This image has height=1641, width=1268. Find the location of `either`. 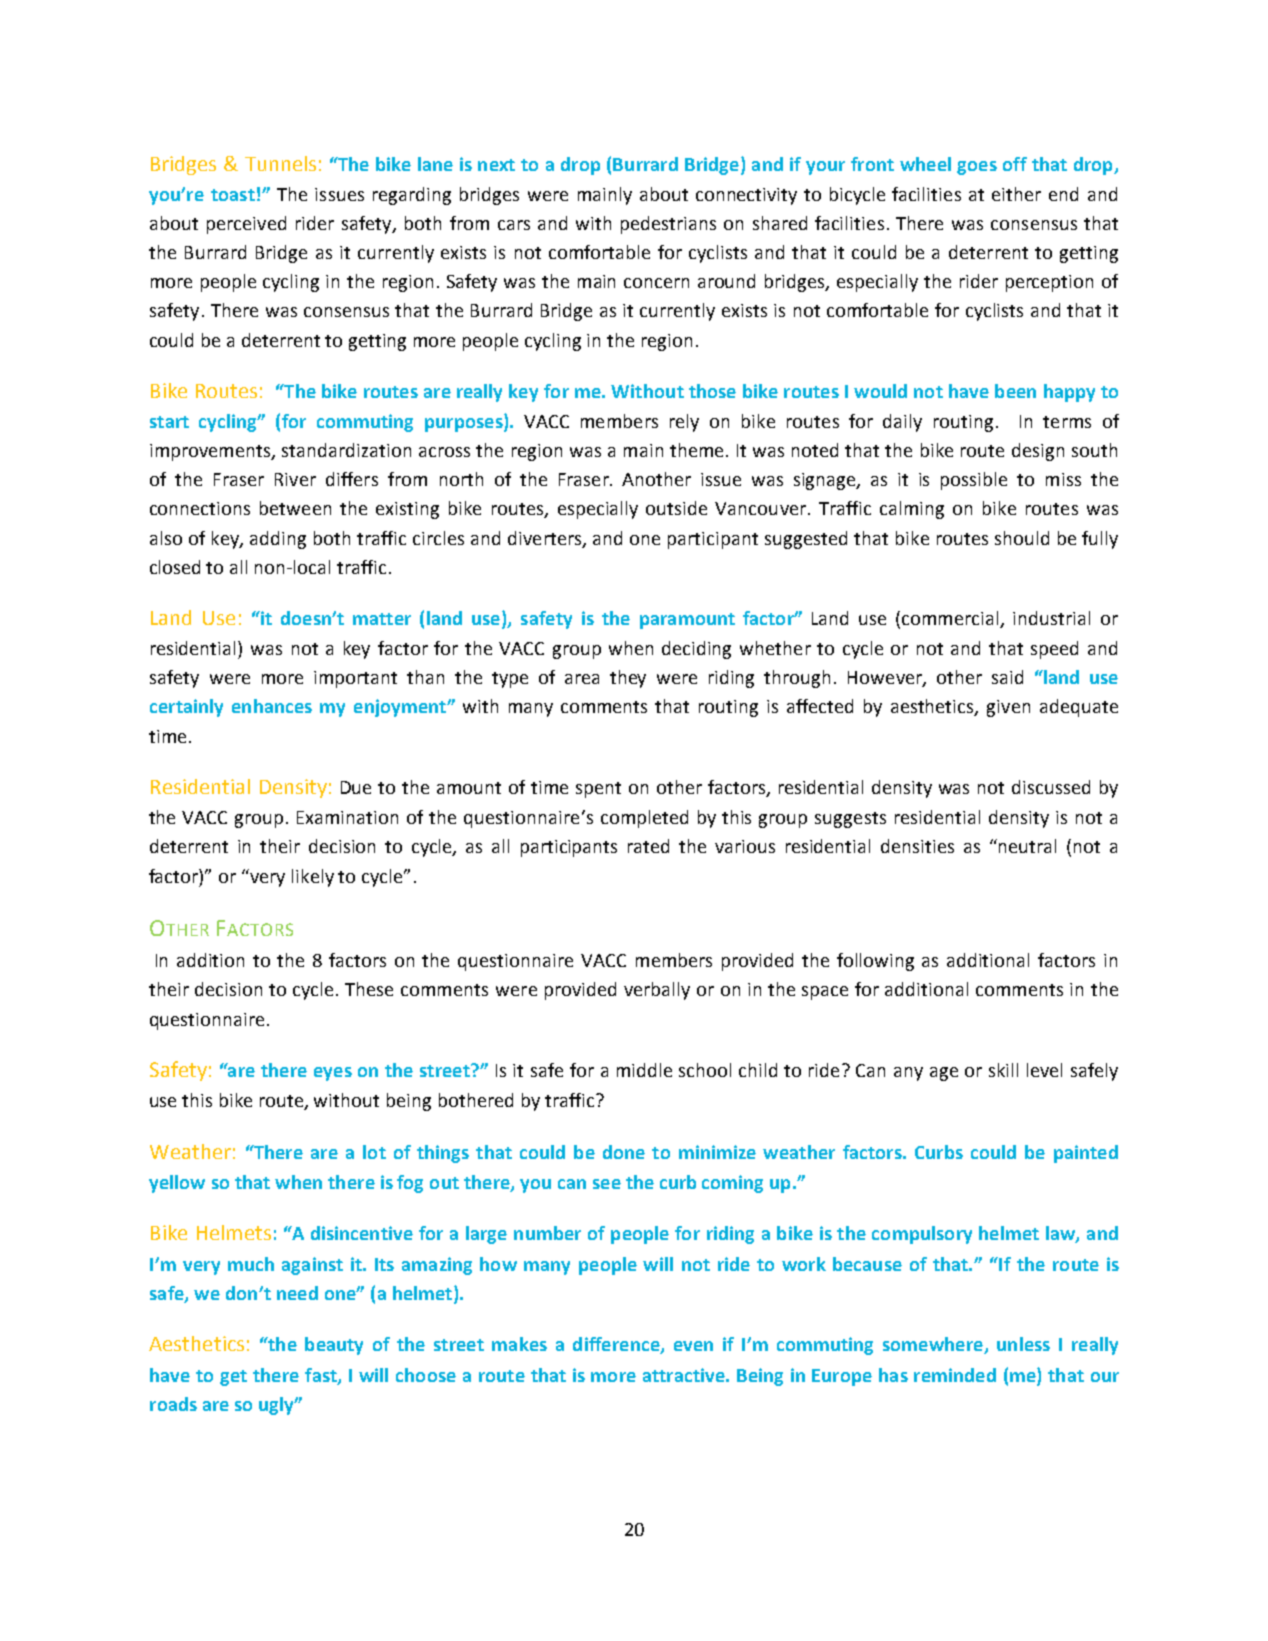

either is located at coordinates (1016, 194).
